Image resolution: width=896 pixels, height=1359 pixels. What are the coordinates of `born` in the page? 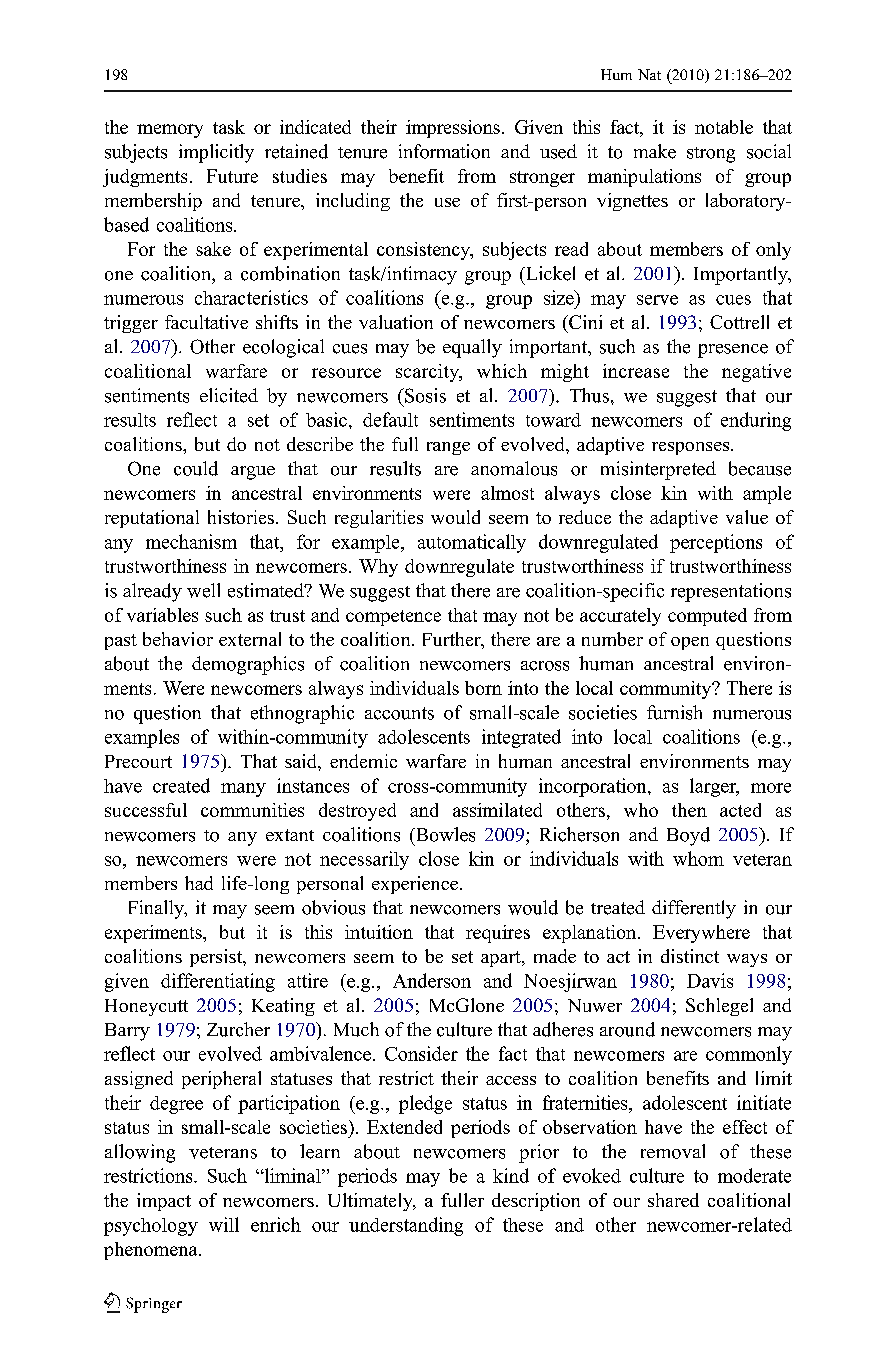 It's located at (483, 688).
